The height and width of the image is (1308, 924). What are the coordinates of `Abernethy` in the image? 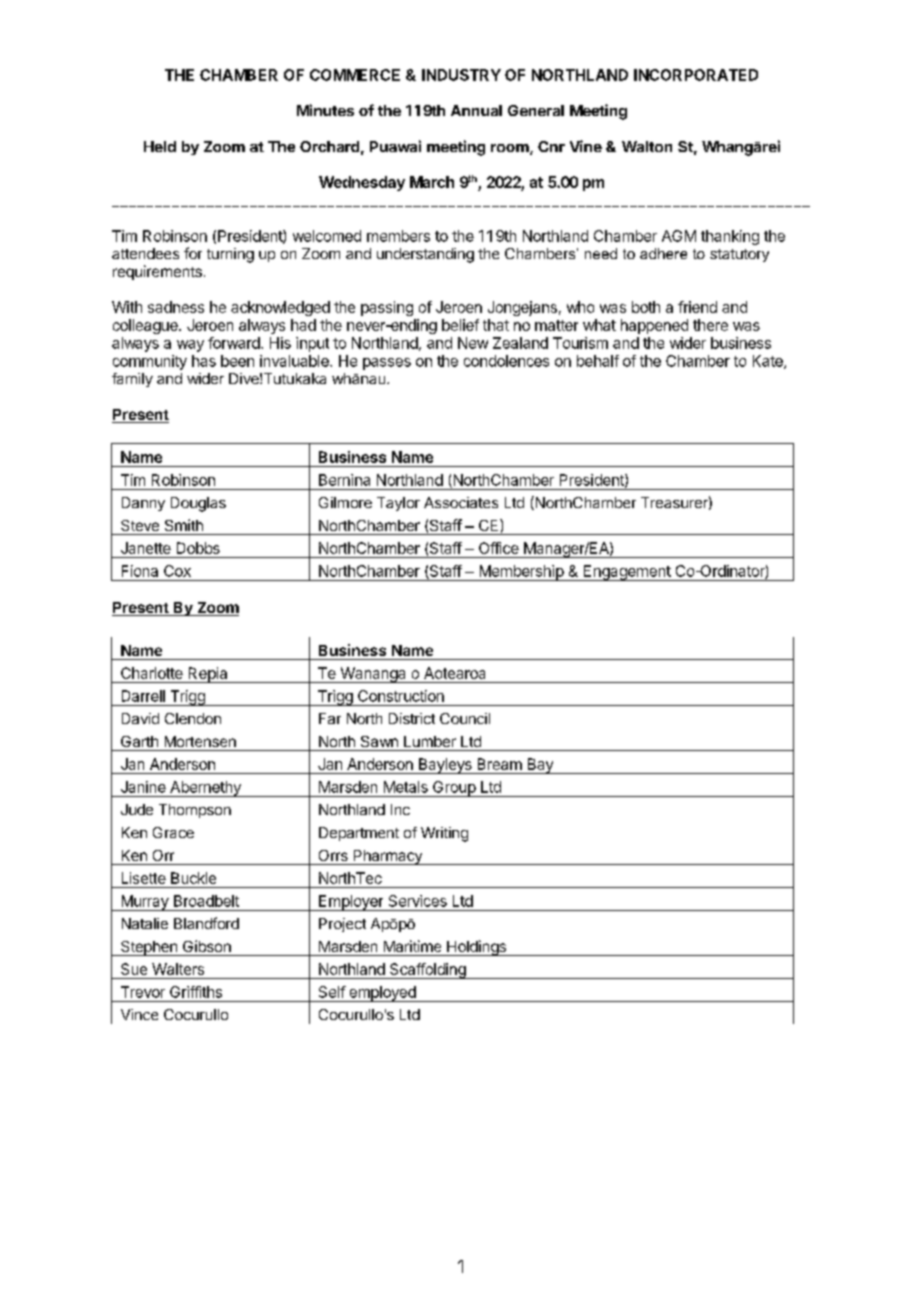 It's located at (205, 789).
